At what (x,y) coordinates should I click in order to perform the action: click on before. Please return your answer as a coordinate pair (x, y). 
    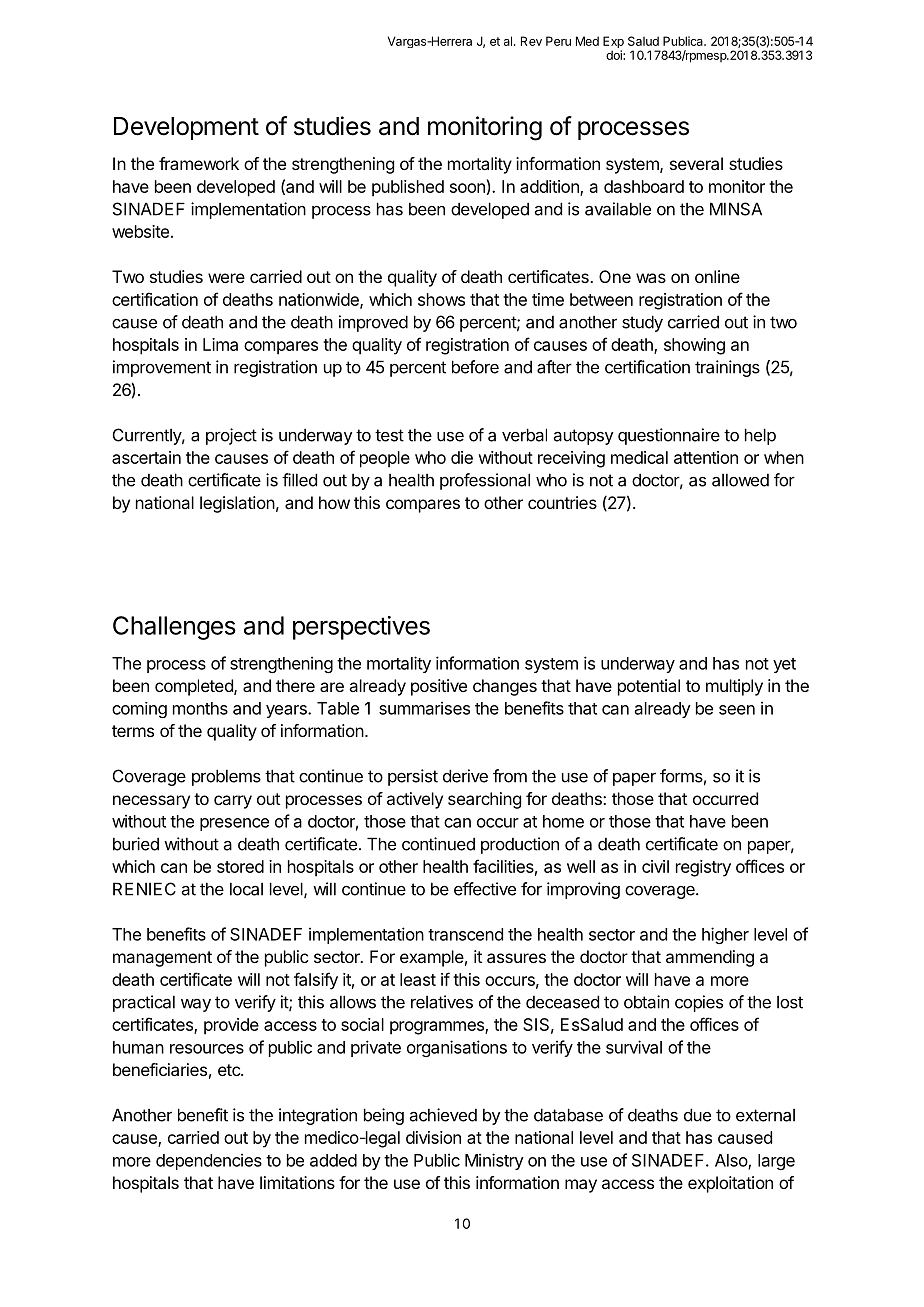
    Looking at the image, I should click on (475, 367).
